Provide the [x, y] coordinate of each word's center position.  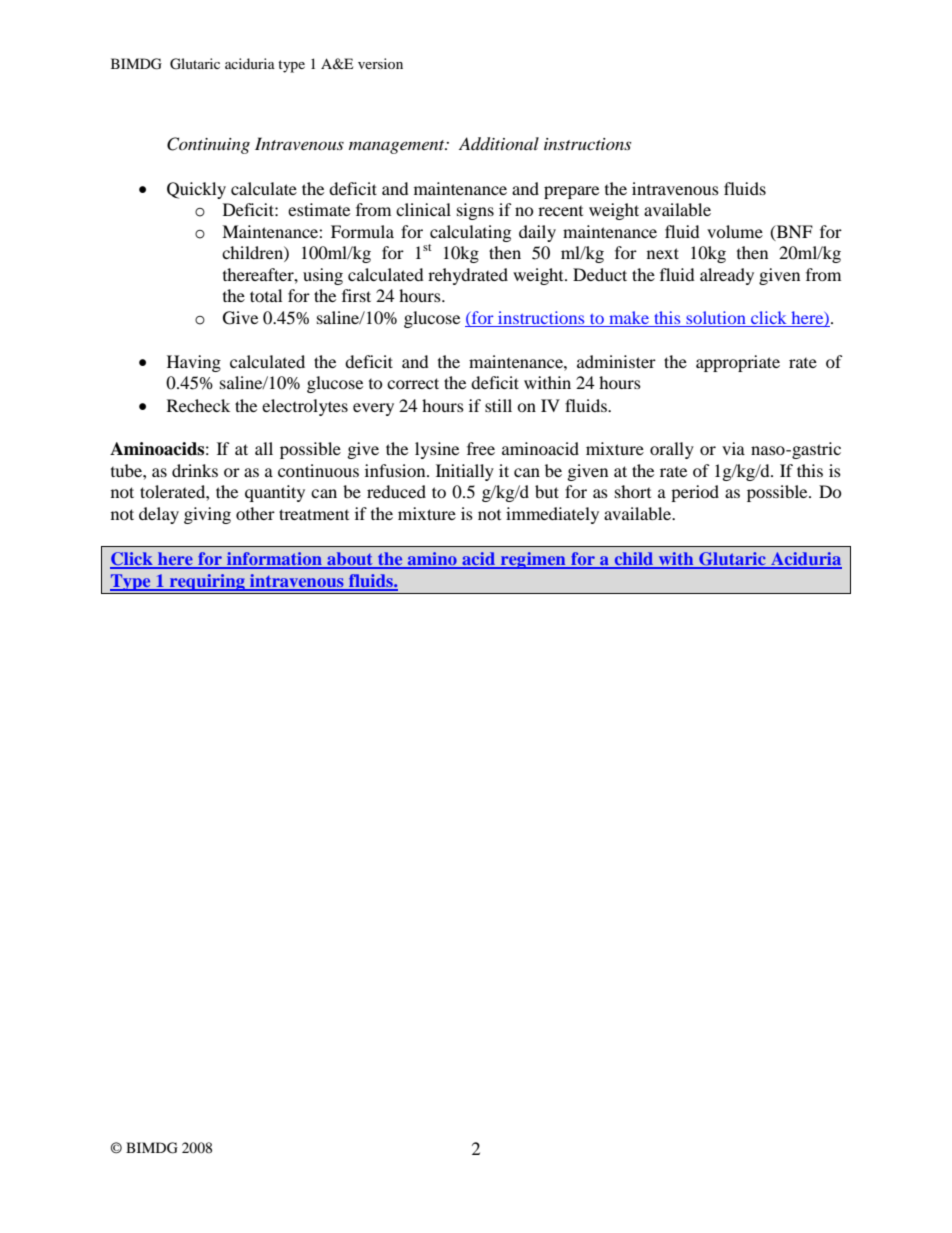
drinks [195, 470]
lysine [437, 450]
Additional [499, 144]
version [380, 63]
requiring [207, 582]
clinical [423, 209]
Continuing [208, 145]
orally [672, 450]
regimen [533, 560]
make [629, 317]
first [356, 295]
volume [735, 231]
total [266, 295]
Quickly [196, 190]
